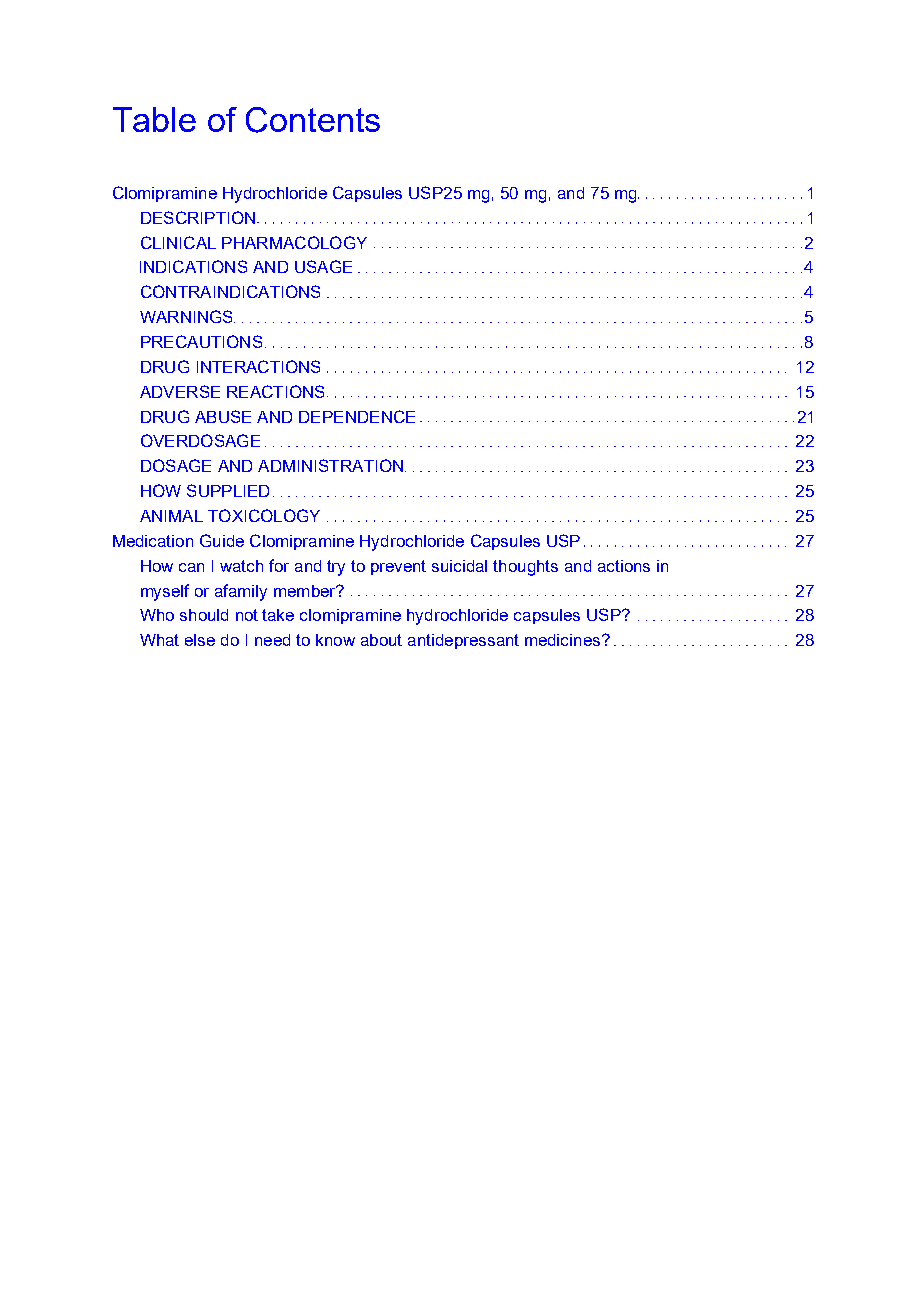 The width and height of the image is (924, 1308). I want to click on ADVERSE, so click(180, 391).
